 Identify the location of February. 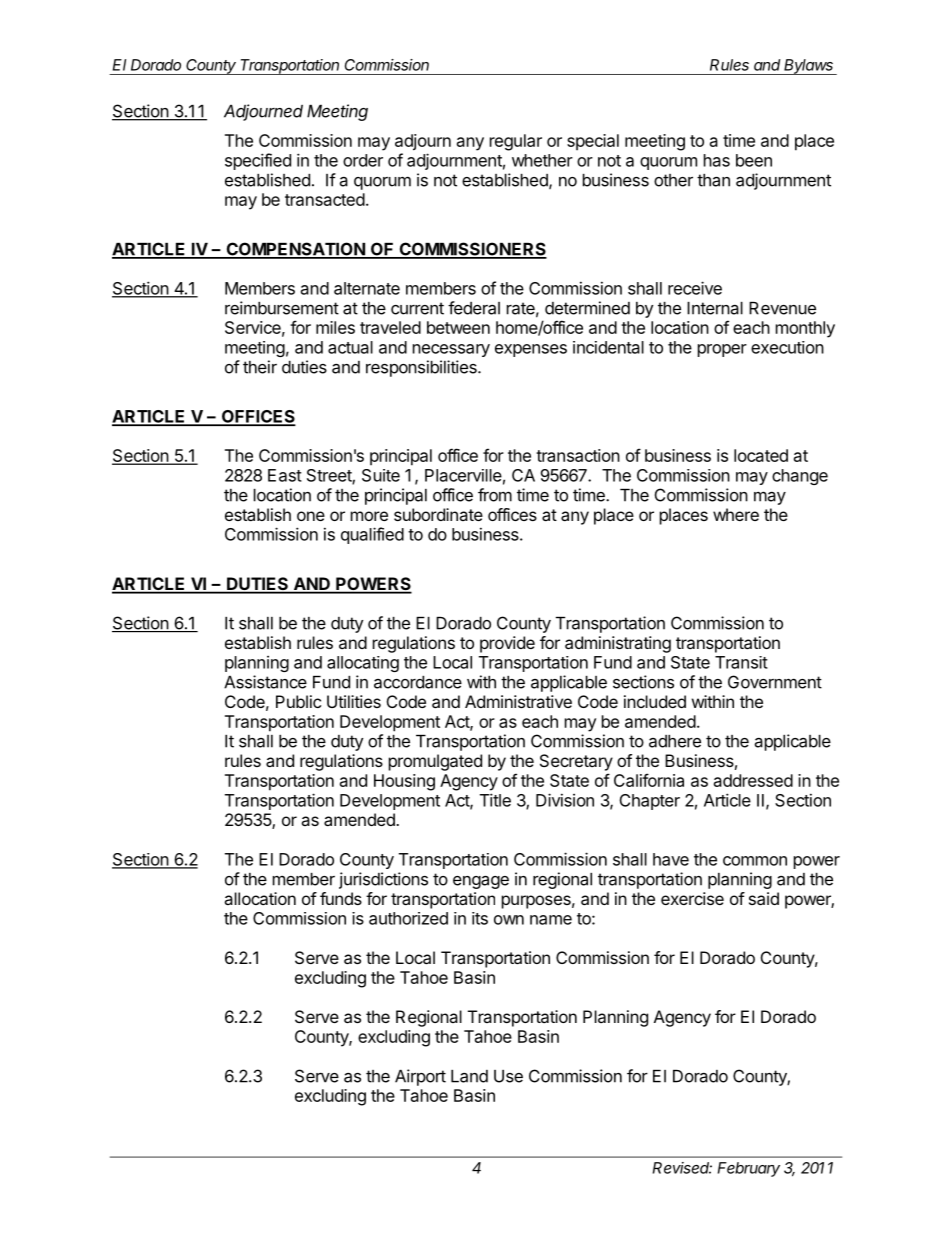
(749, 1169).
